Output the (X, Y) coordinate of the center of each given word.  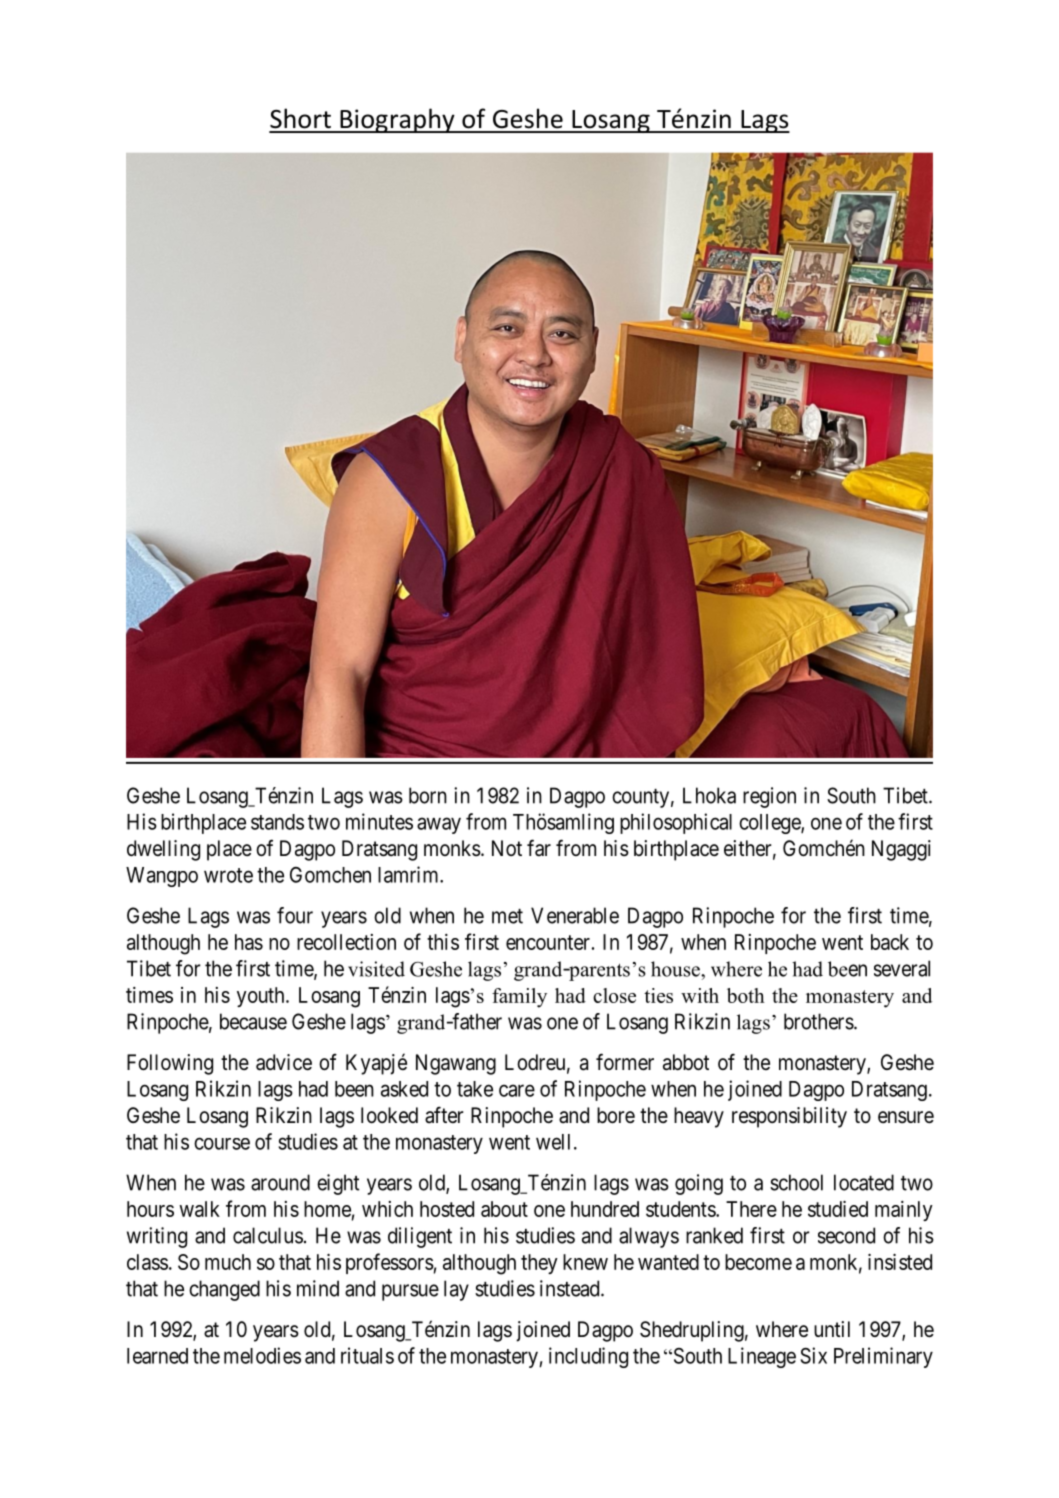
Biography (397, 120)
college (770, 824)
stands (277, 822)
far (539, 848)
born (428, 795)
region (769, 797)
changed (224, 1290)
